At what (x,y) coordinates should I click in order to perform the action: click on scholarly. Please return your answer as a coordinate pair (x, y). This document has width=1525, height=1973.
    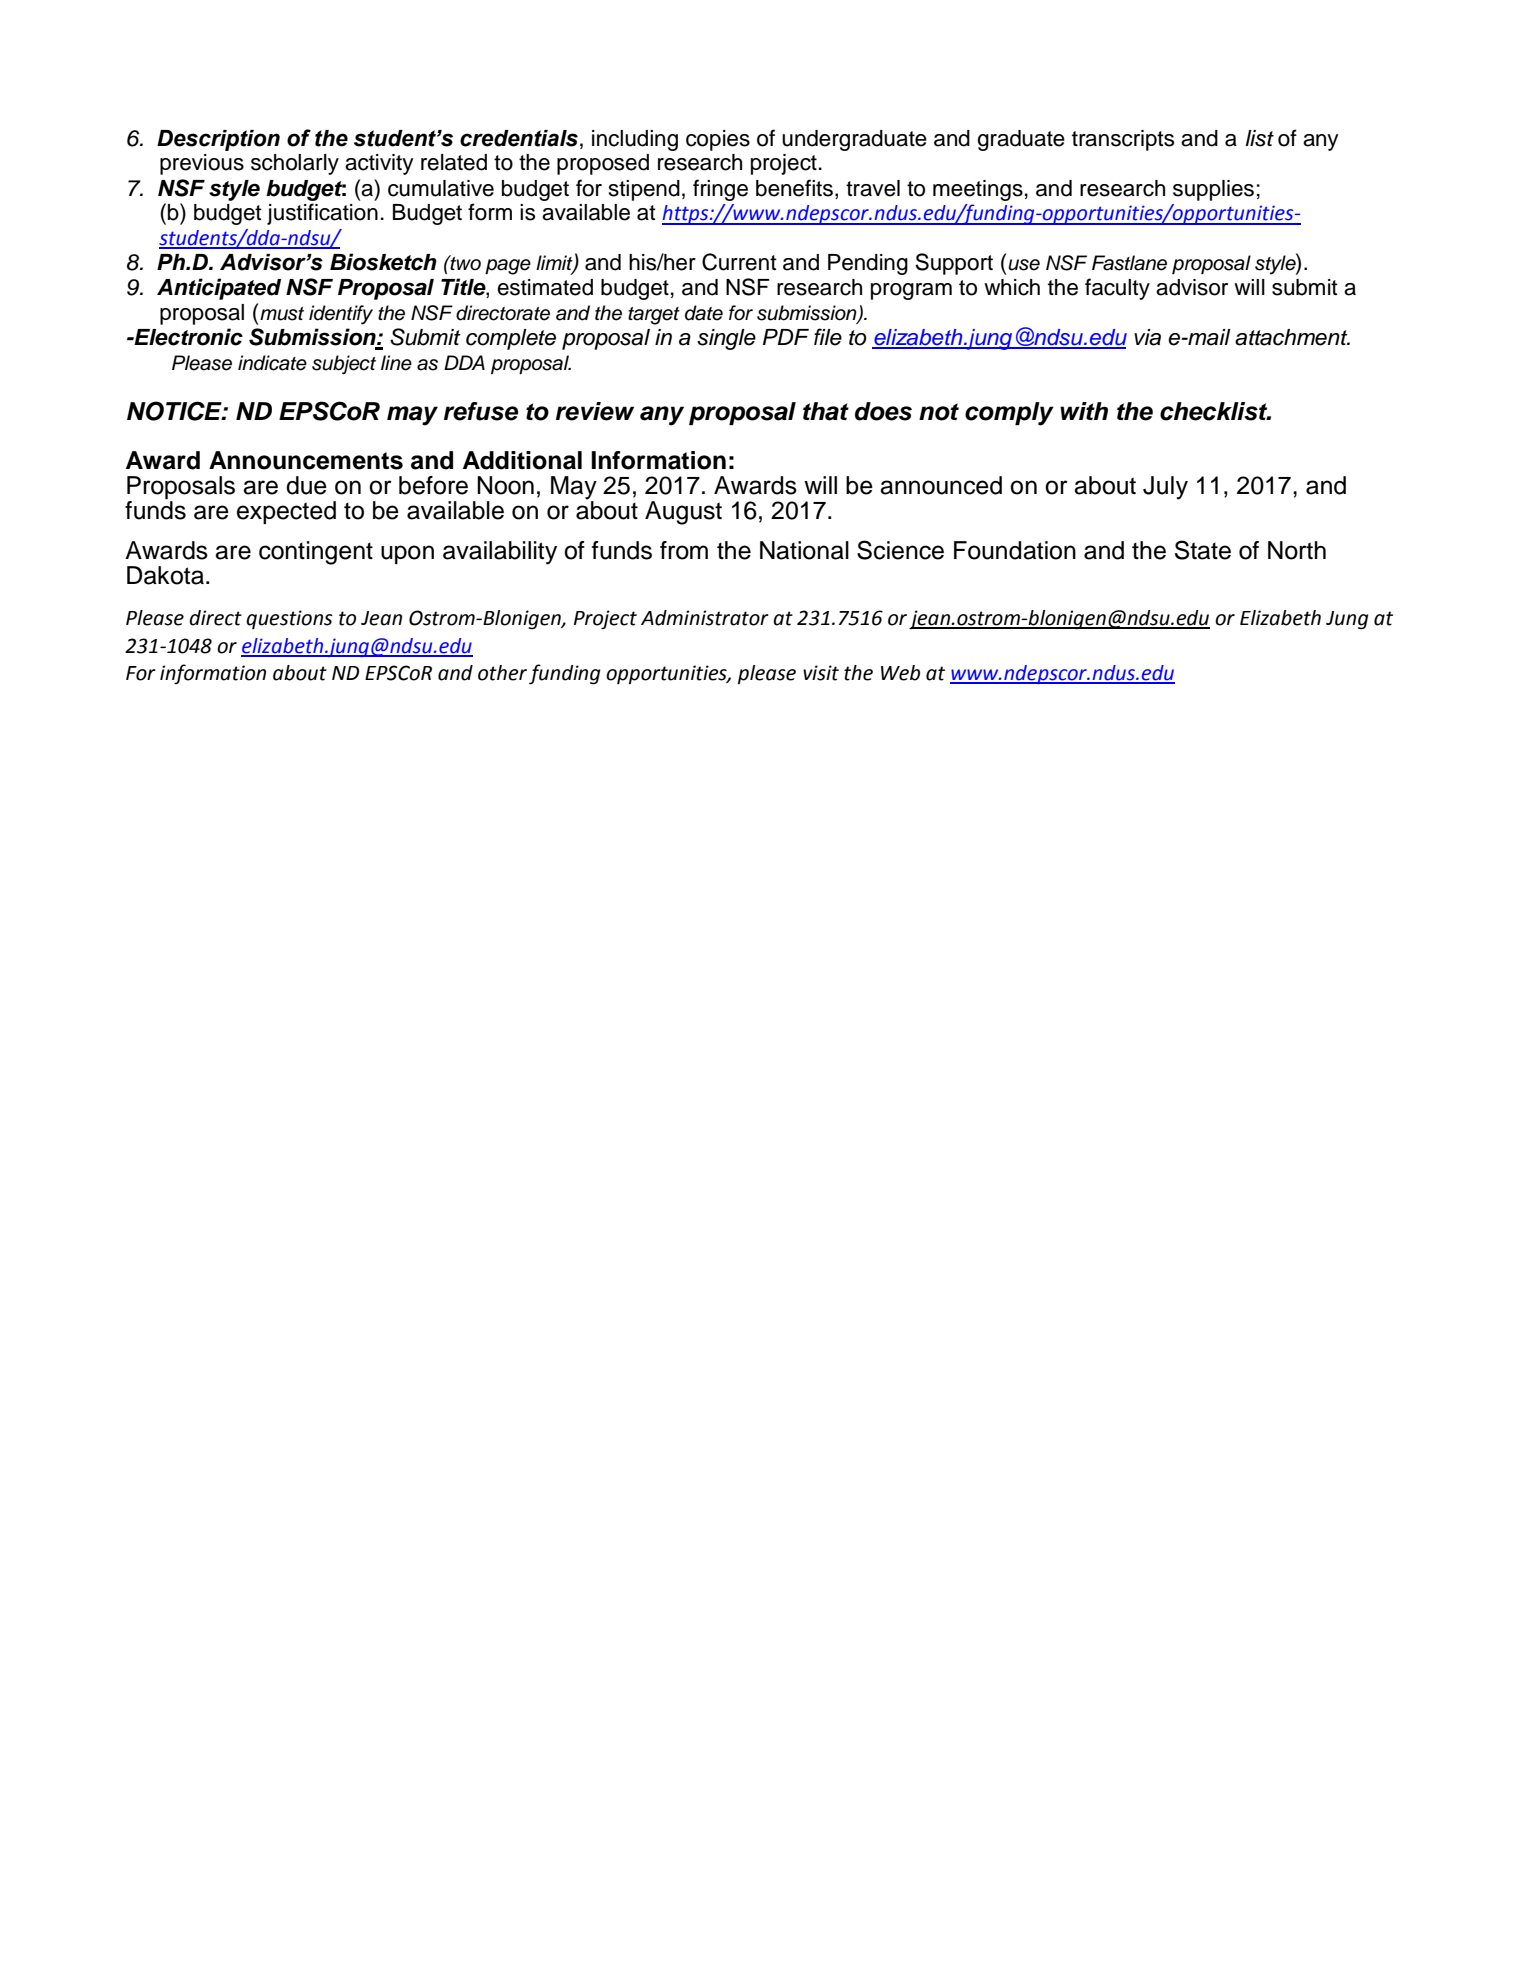
    Looking at the image, I should click on (295, 164).
